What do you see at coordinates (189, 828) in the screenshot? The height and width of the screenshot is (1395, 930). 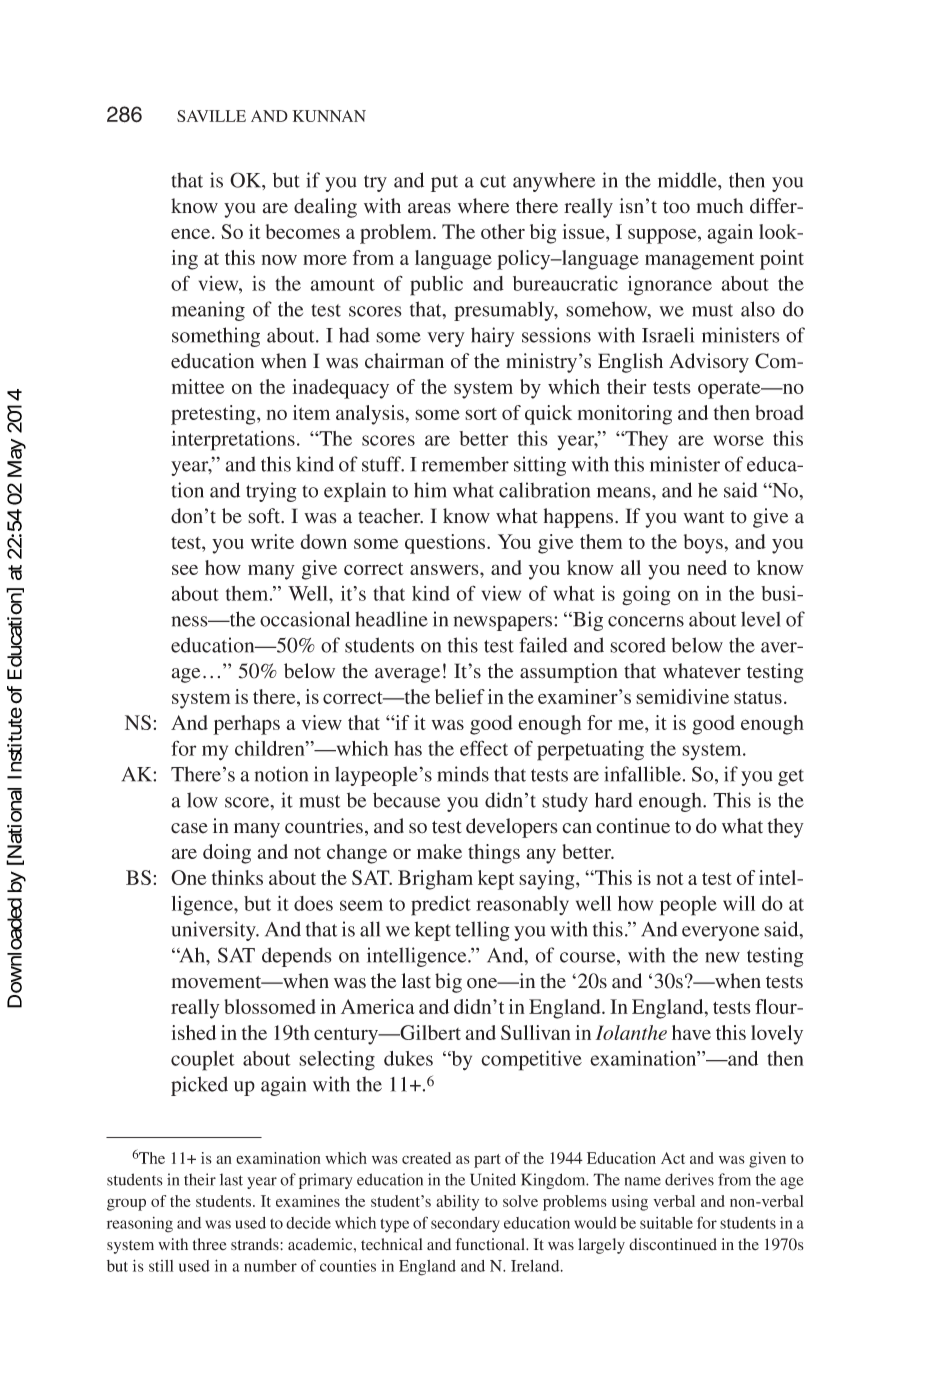 I see `case` at bounding box center [189, 828].
